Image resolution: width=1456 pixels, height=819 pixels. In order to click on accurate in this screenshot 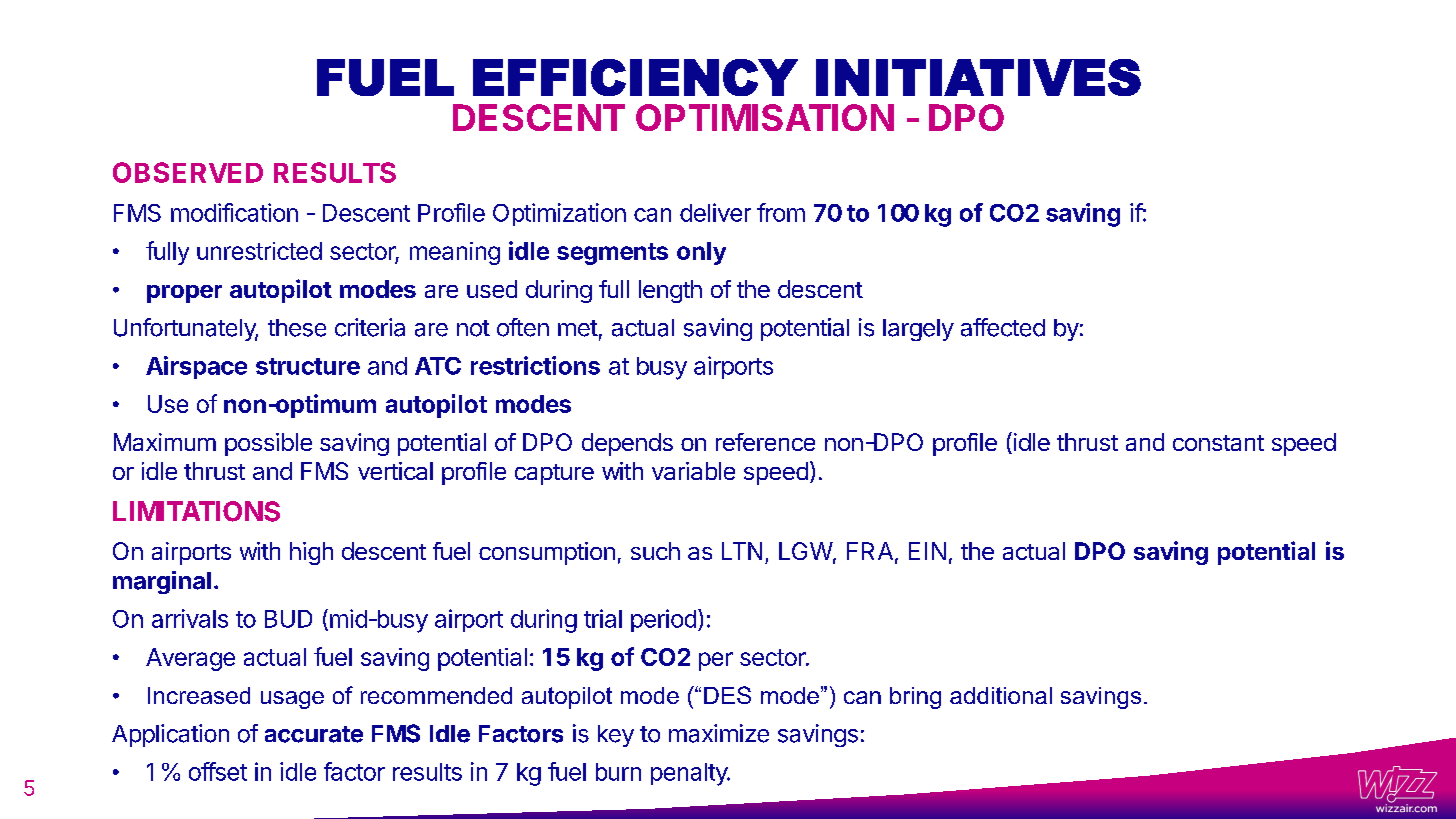, I will do `click(314, 734)`.
